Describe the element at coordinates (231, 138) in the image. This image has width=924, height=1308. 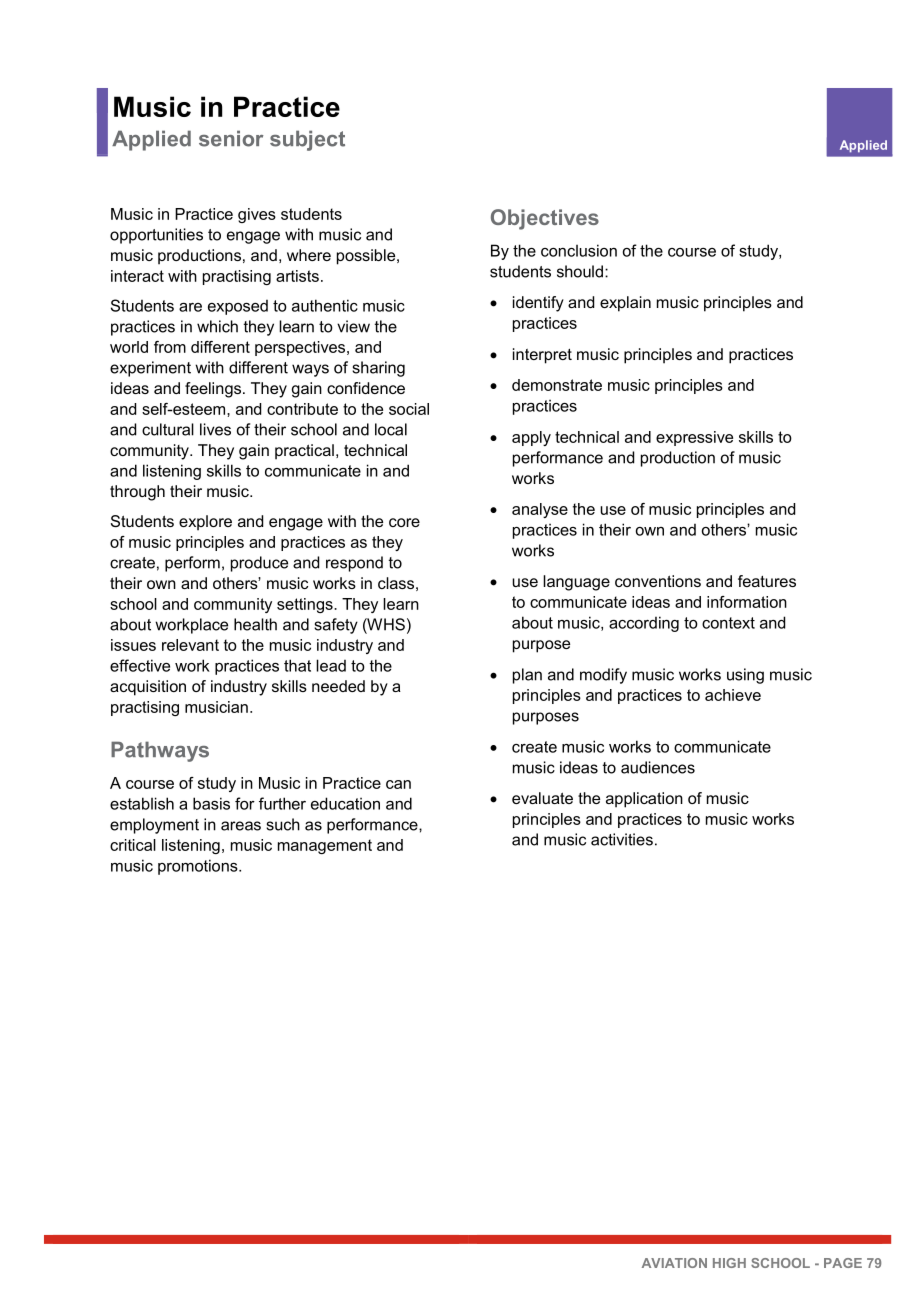
I see `senior` at that location.
